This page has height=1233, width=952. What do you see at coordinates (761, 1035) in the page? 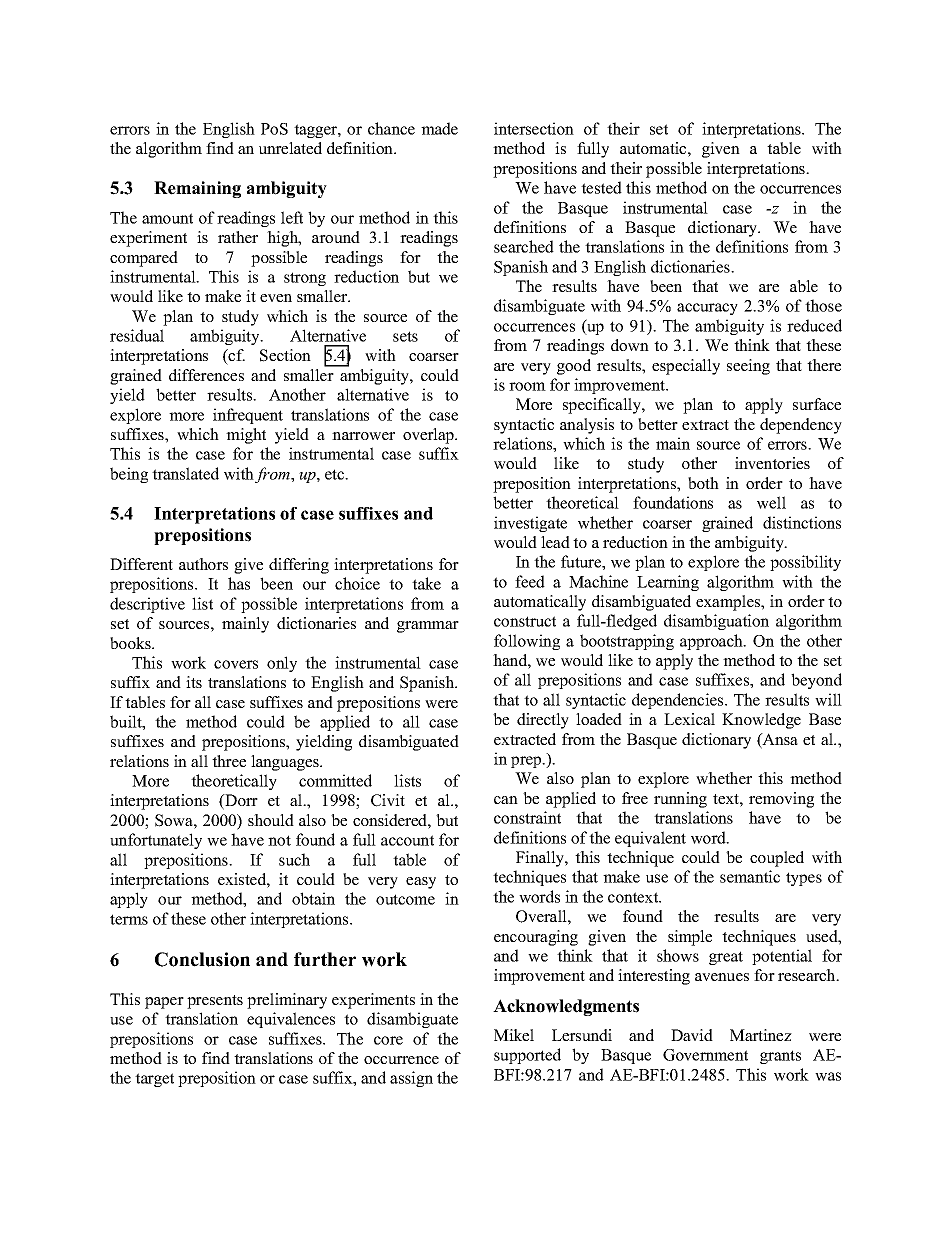
I see `Martinez` at bounding box center [761, 1035].
